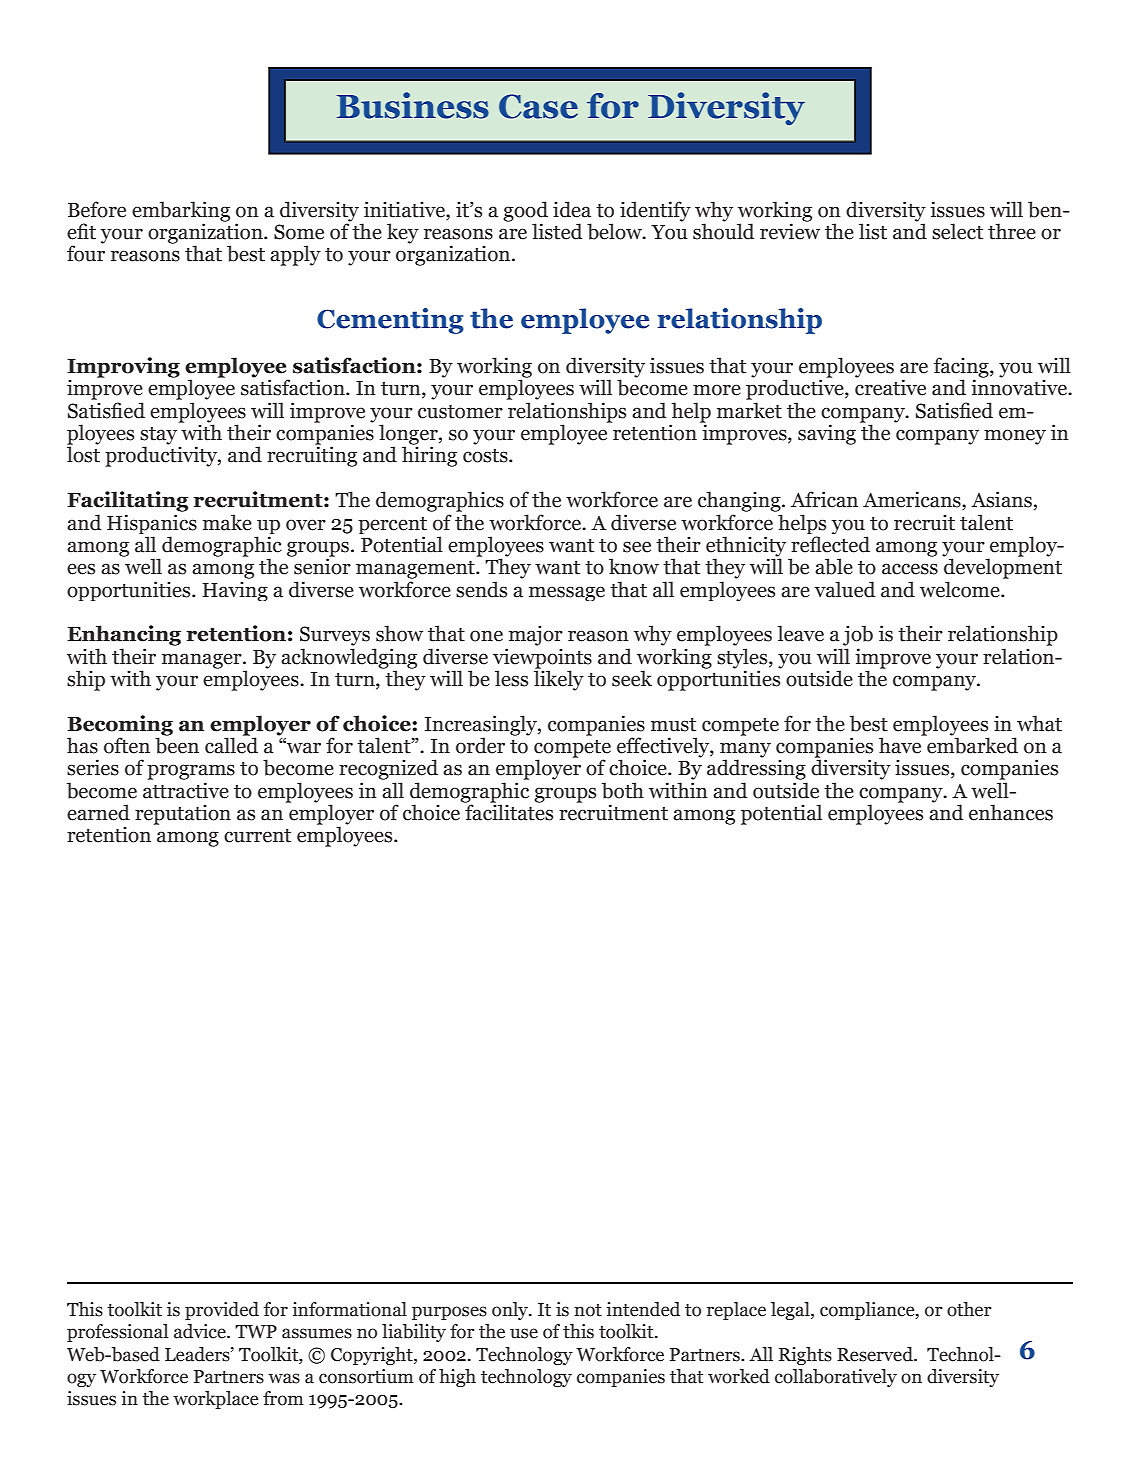 The image size is (1140, 1475). What do you see at coordinates (181, 212) in the screenshot?
I see `embarking` at bounding box center [181, 212].
